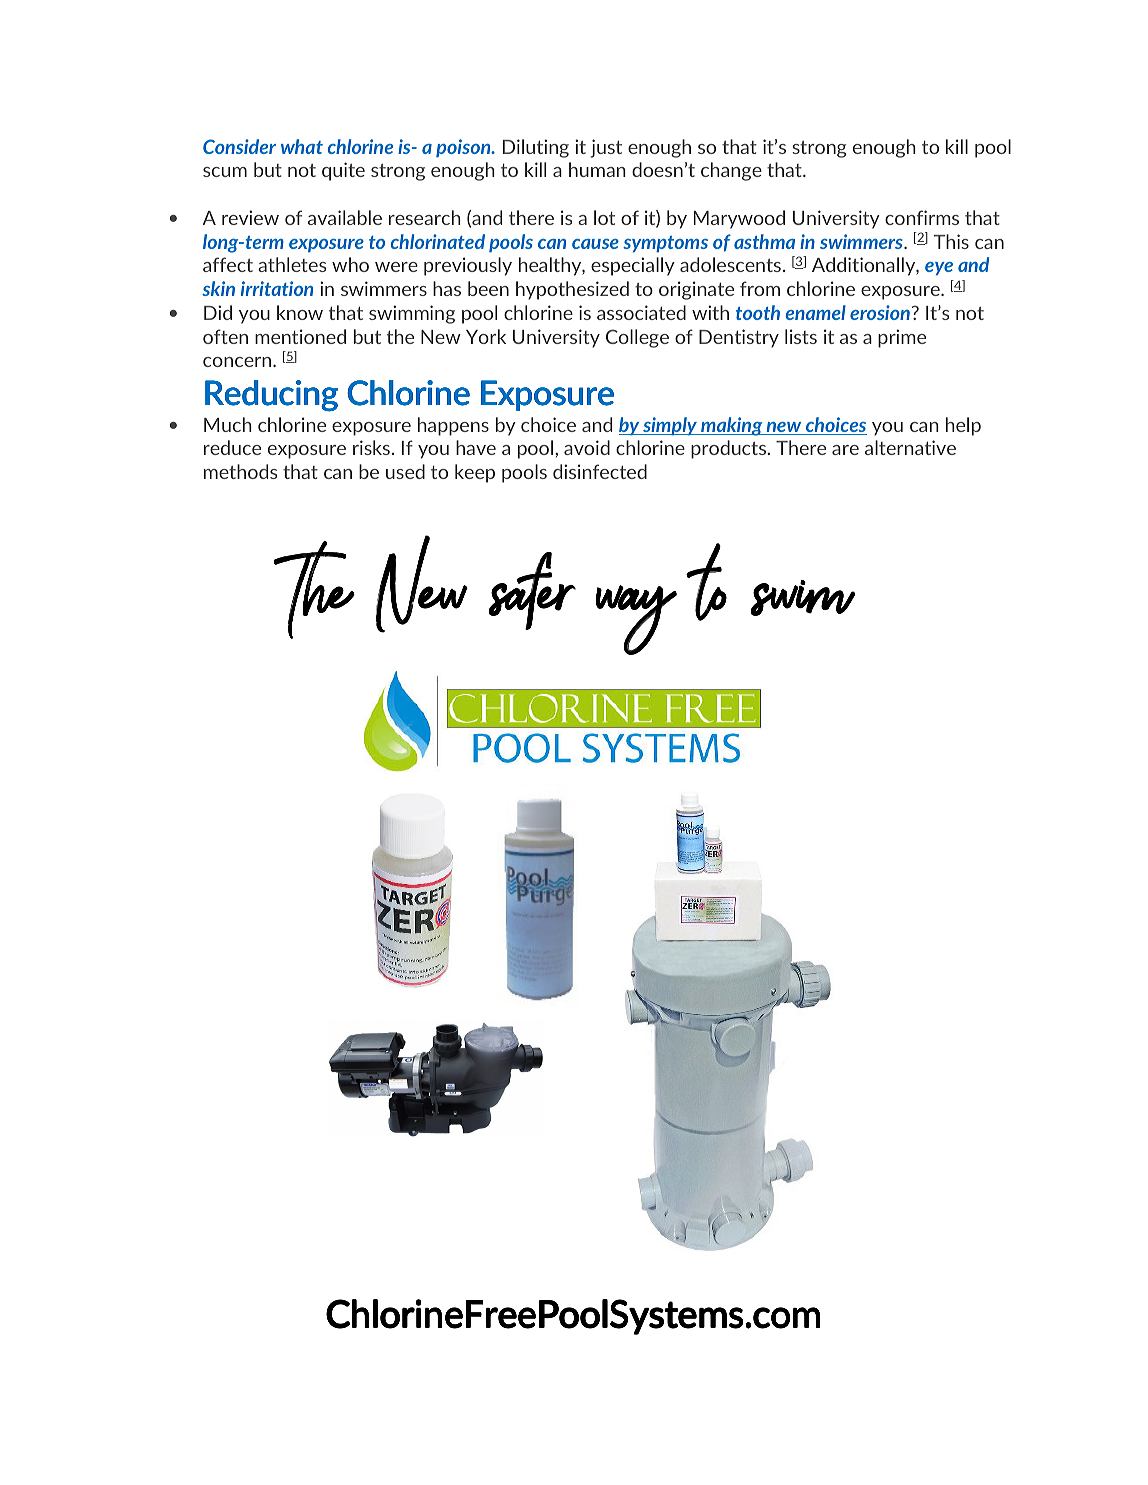  I want to click on are, so click(845, 450).
